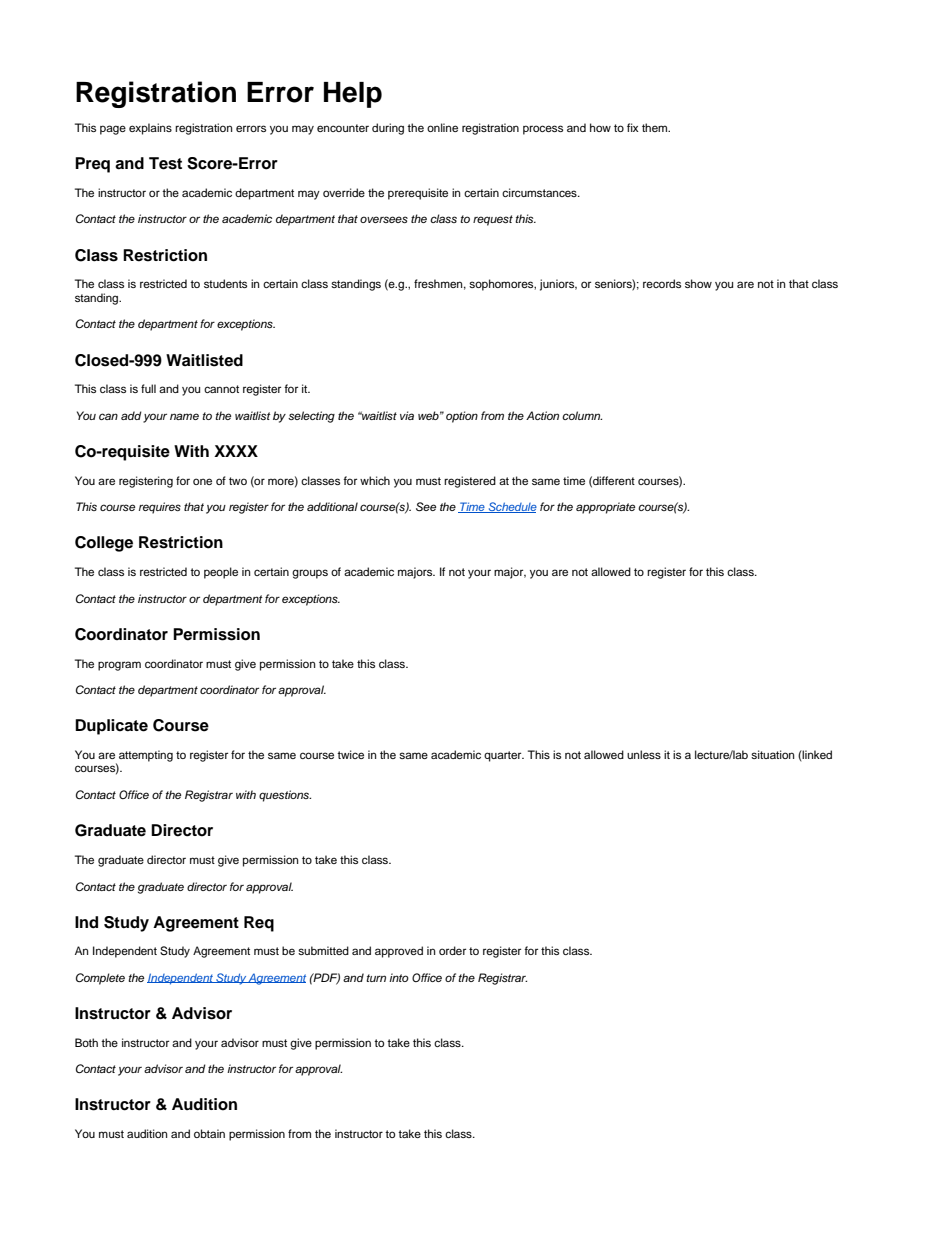 The image size is (952, 1233). I want to click on online, so click(442, 127).
